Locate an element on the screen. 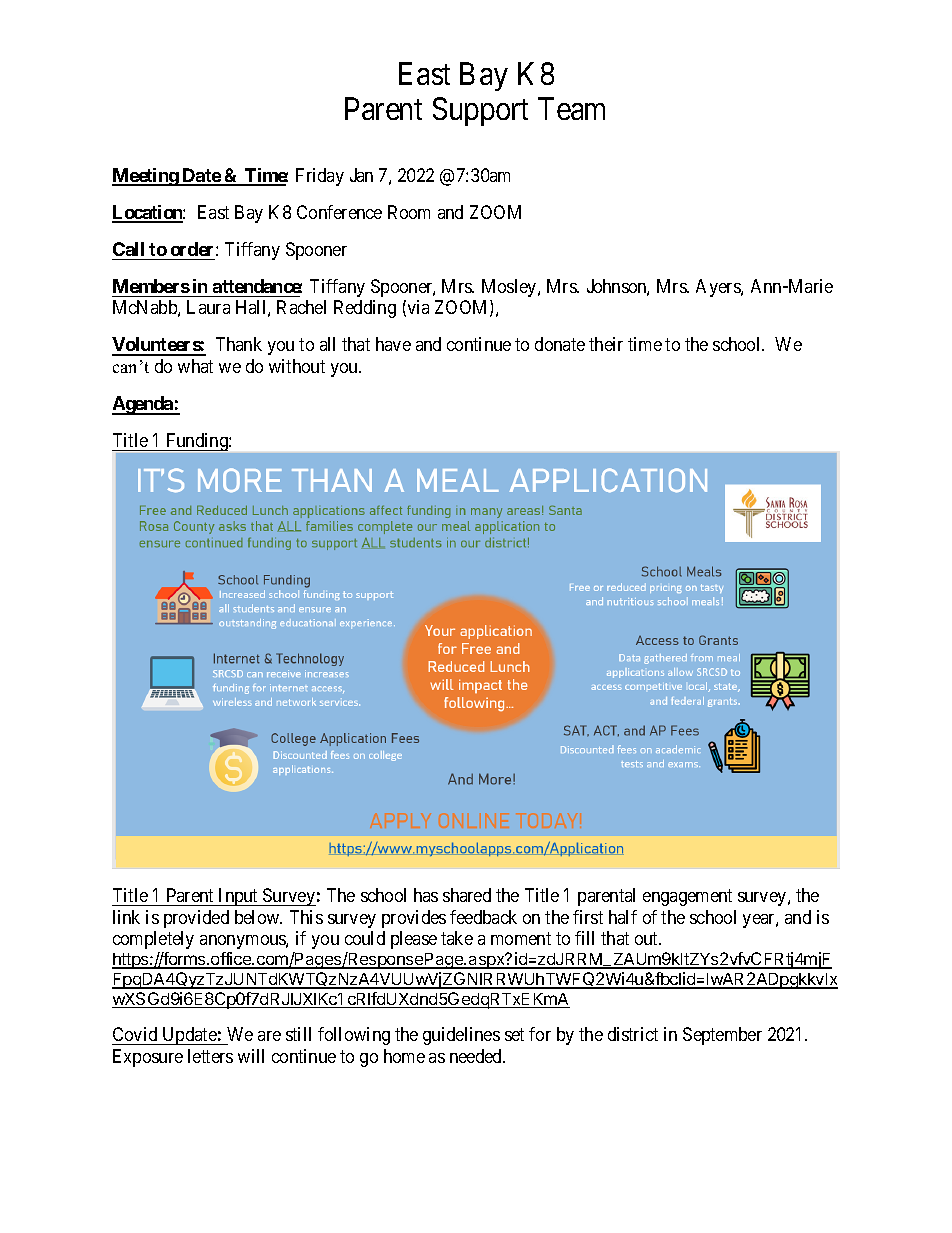  Team is located at coordinates (571, 109).
